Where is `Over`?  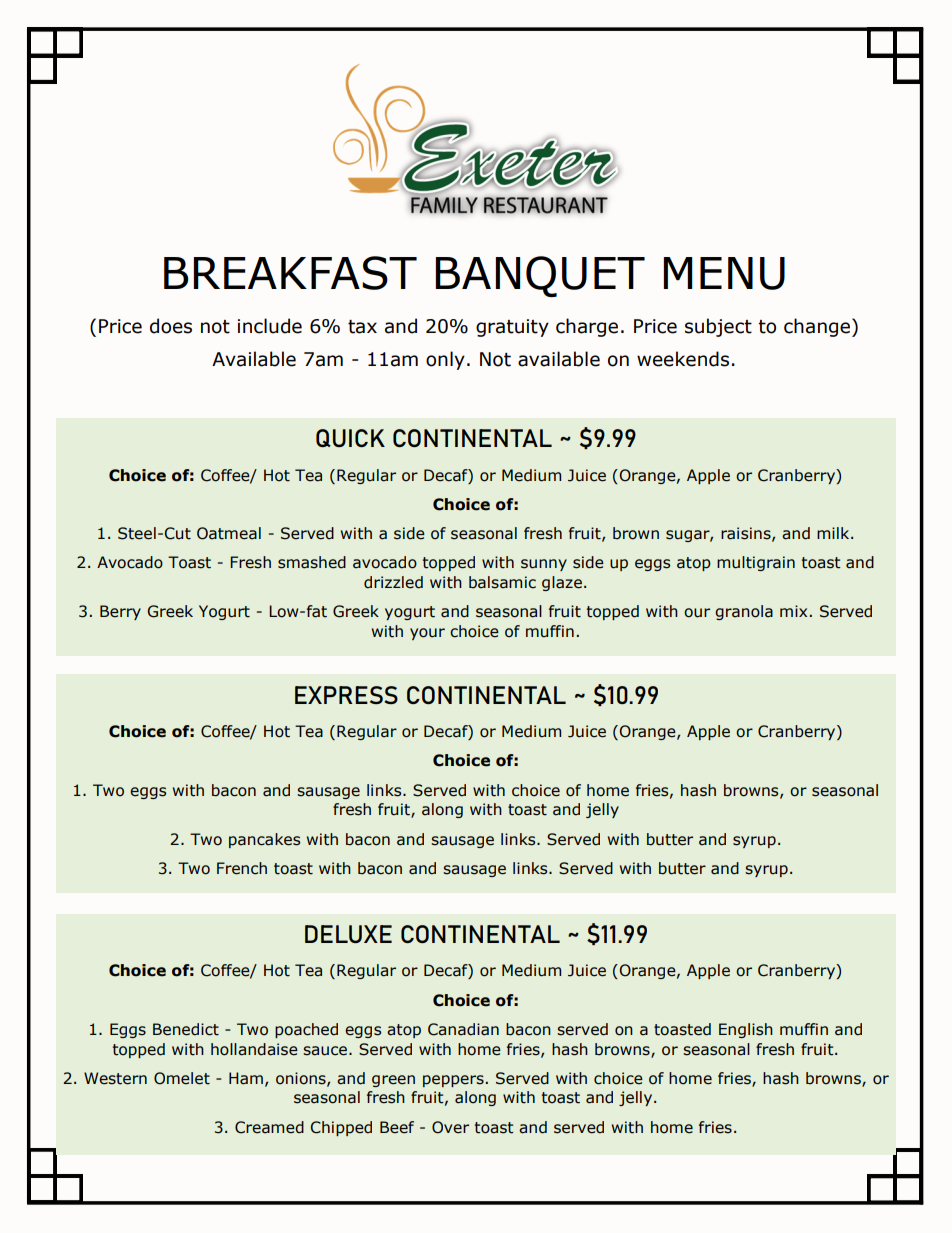
Over is located at coordinates (450, 1127).
